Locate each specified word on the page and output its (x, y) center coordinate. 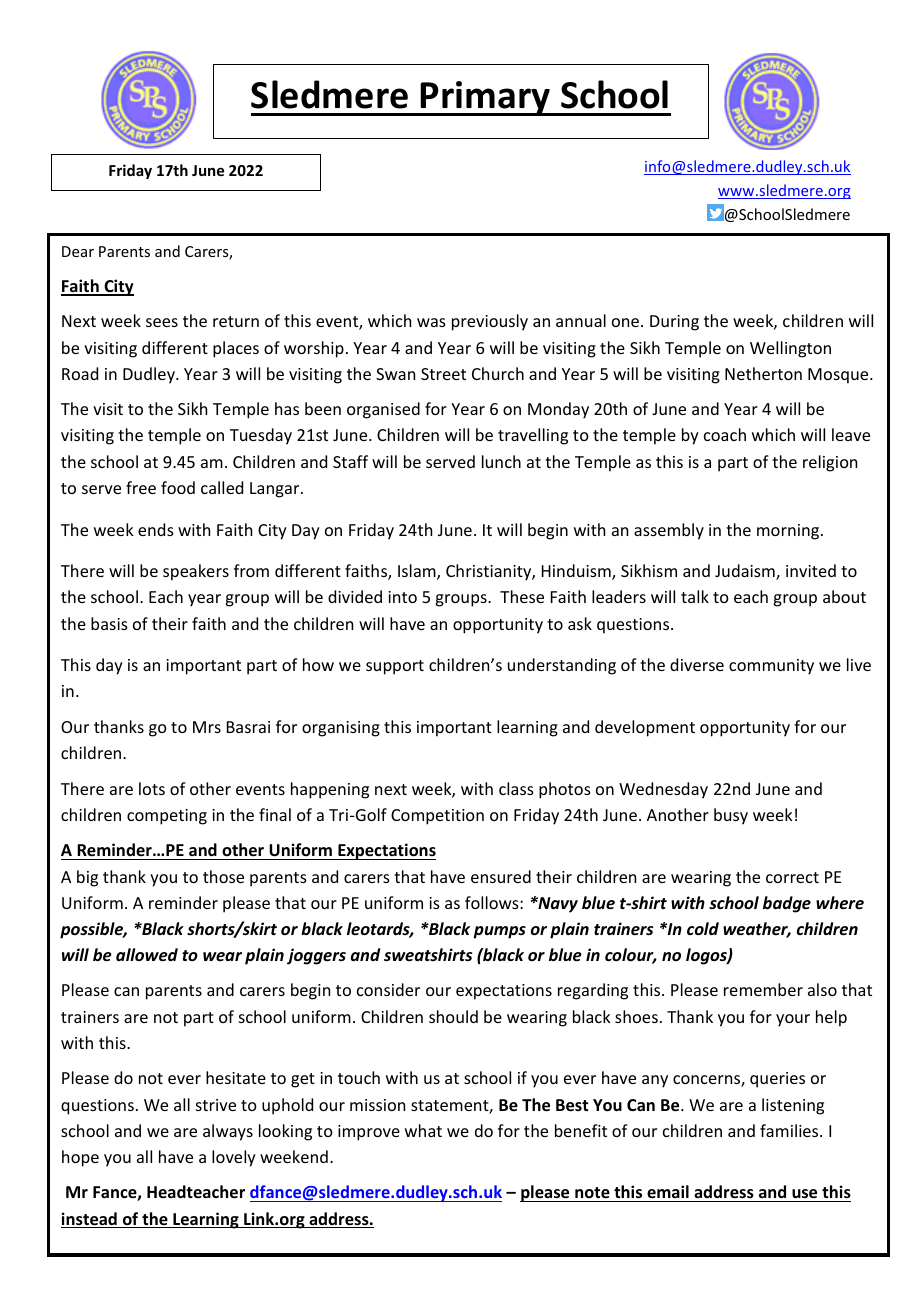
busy (731, 816)
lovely (234, 1158)
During (674, 323)
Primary (486, 98)
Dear (78, 251)
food (178, 487)
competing (167, 817)
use (805, 1195)
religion (830, 463)
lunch (501, 461)
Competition (437, 817)
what (423, 1130)
